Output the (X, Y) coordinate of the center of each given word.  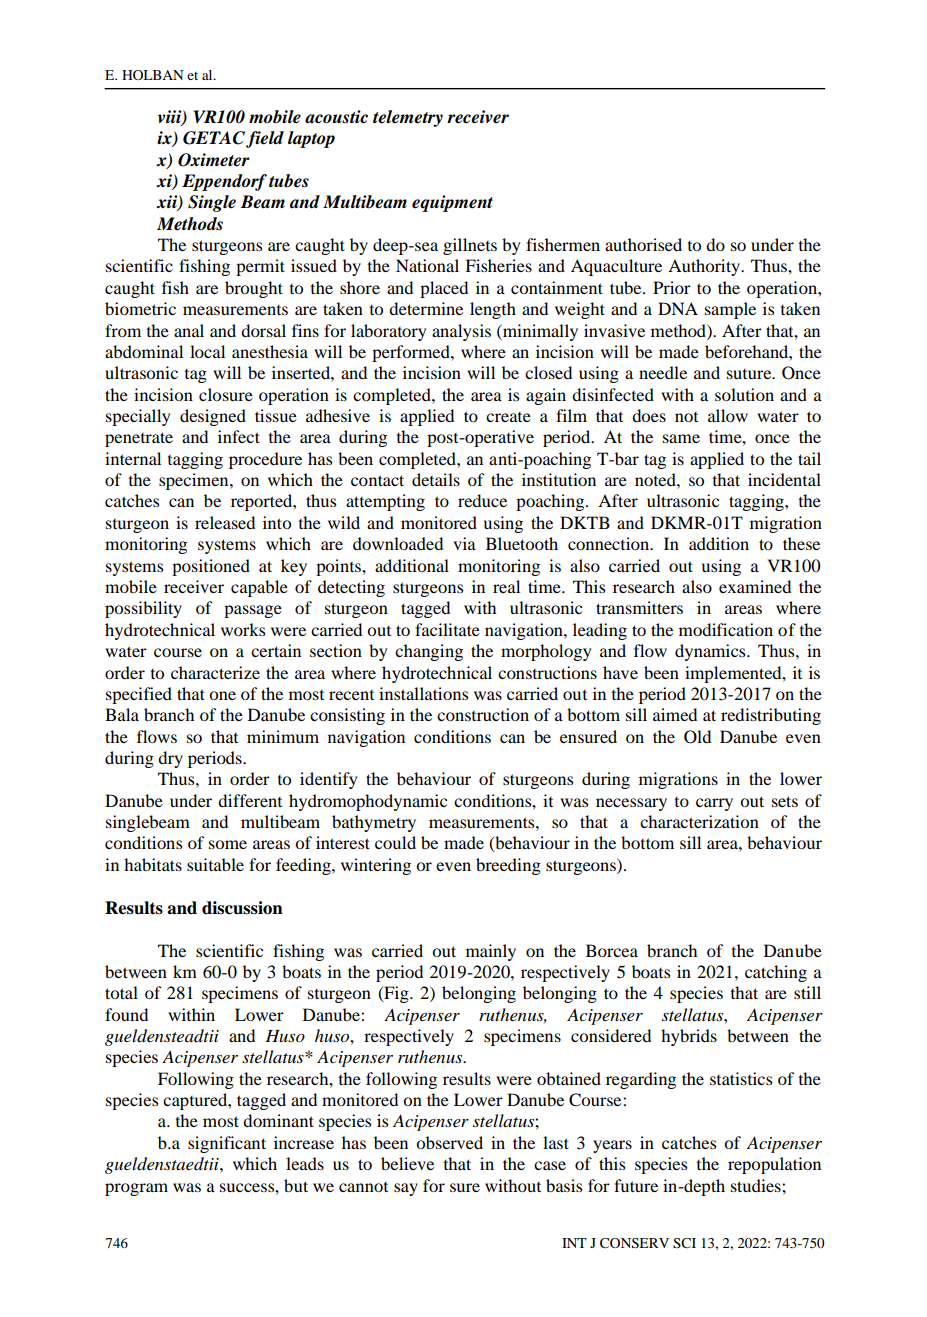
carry (714, 804)
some (228, 844)
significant (227, 1144)
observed (449, 1142)
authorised (643, 244)
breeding (508, 866)
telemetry (408, 118)
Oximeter (214, 160)
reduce (482, 500)
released (225, 522)
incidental (784, 479)
